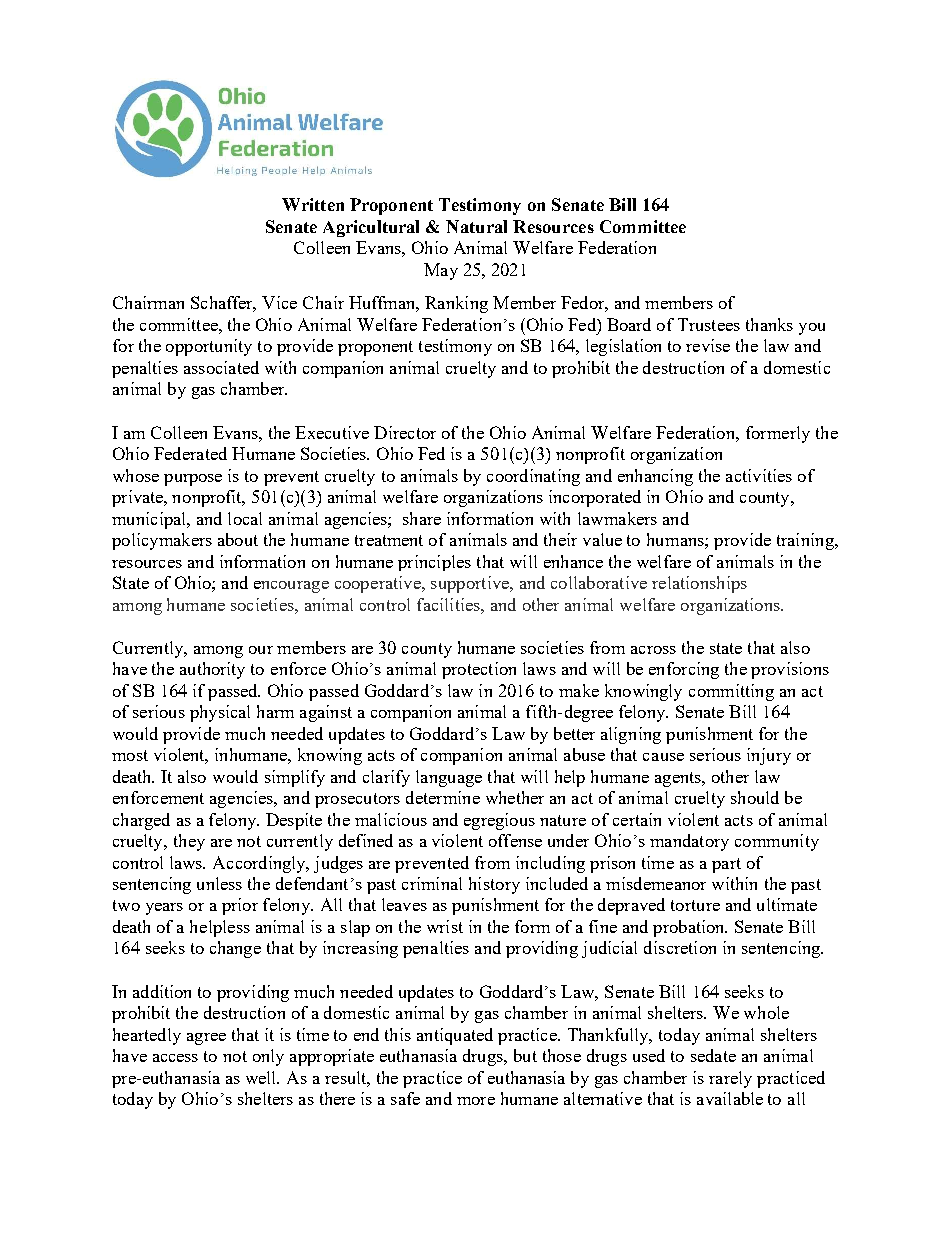 This screenshot has width=952, height=1233. Describe the element at coordinates (212, 670) in the screenshot. I see `authority` at that location.
